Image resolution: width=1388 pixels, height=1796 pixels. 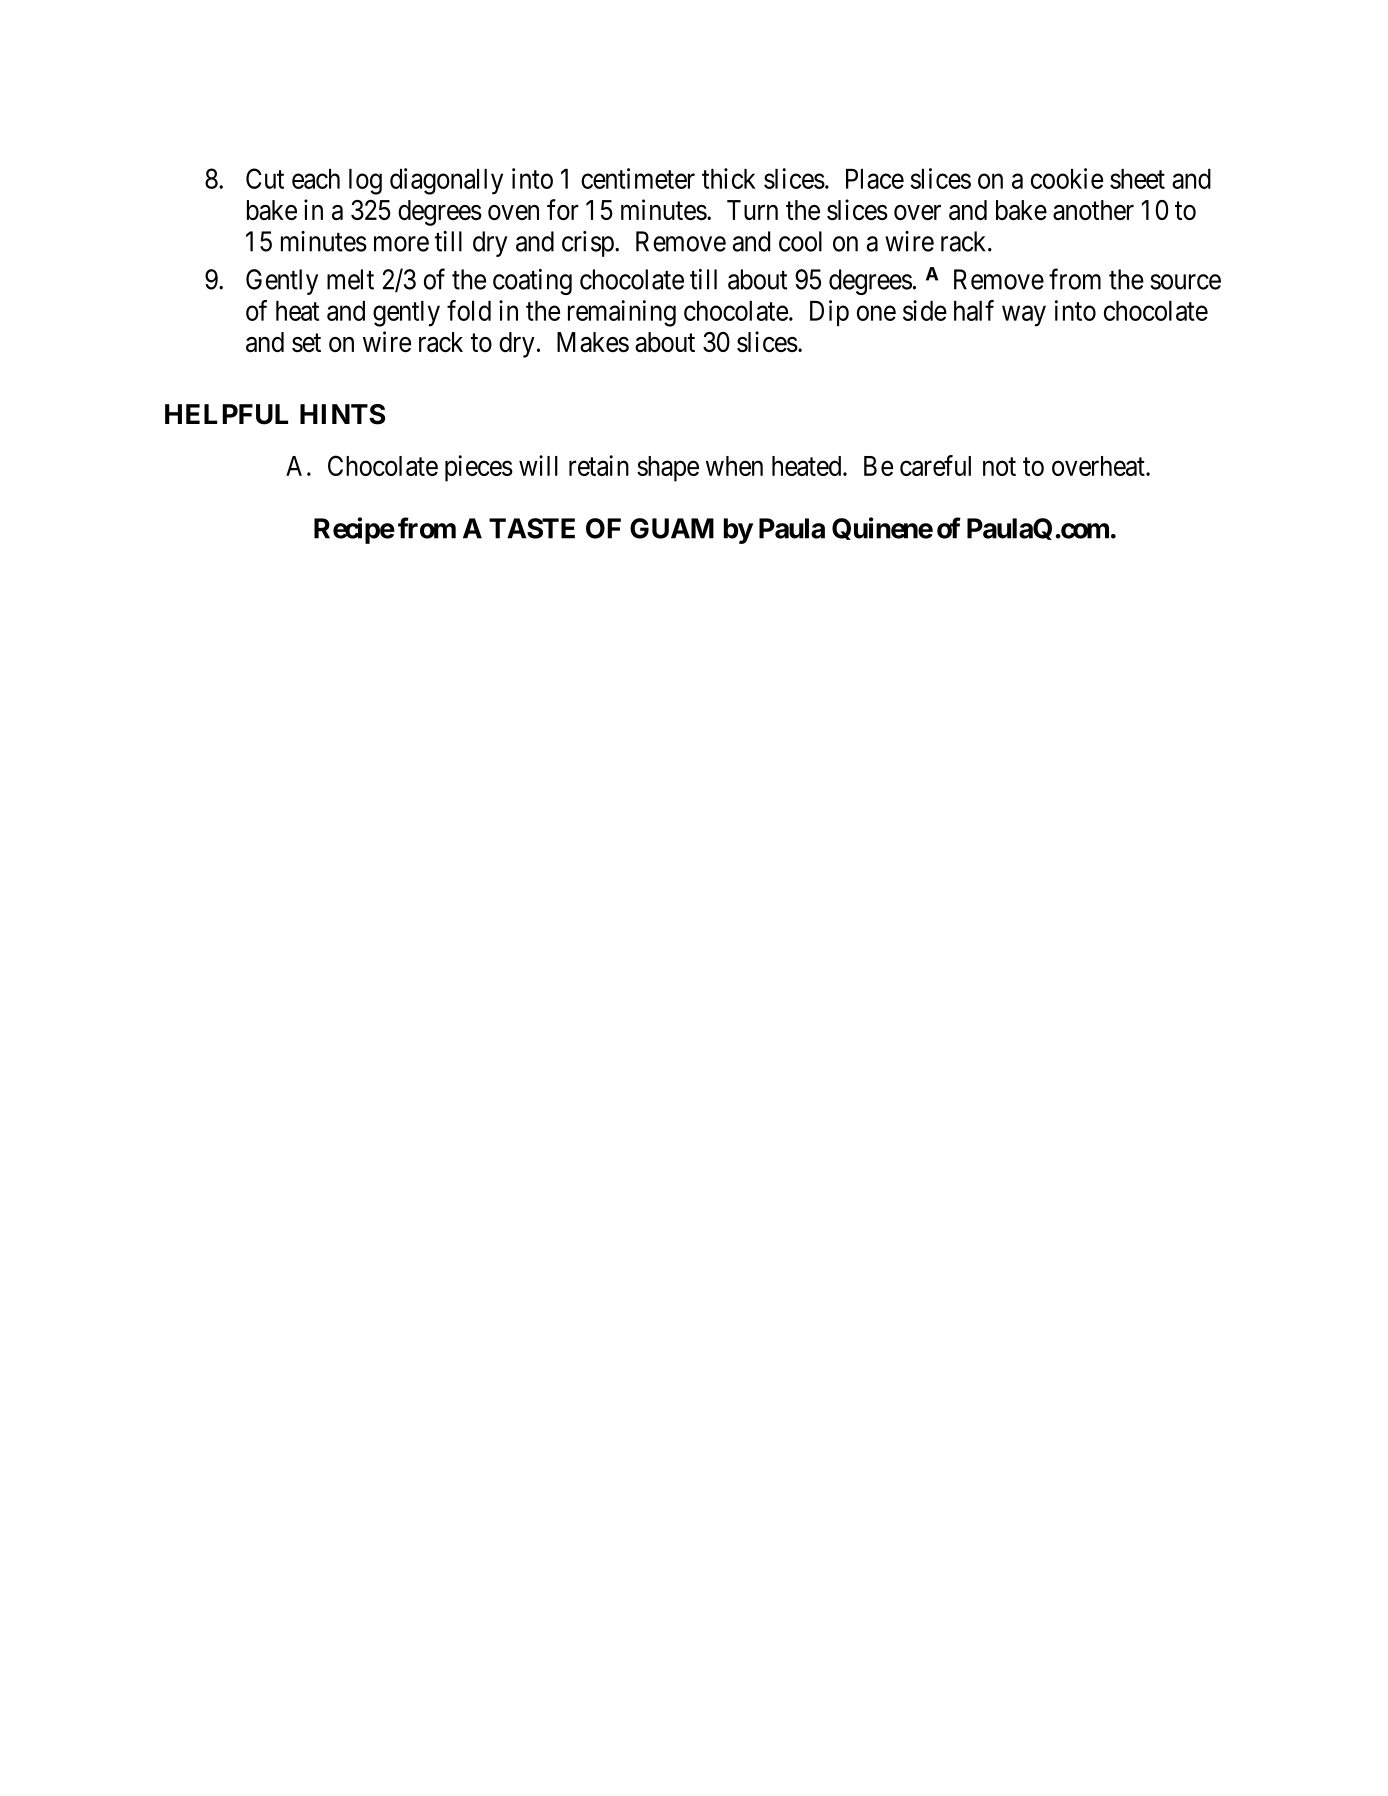 What do you see at coordinates (226, 414) in the screenshot?
I see `HELPFUL` at bounding box center [226, 414].
